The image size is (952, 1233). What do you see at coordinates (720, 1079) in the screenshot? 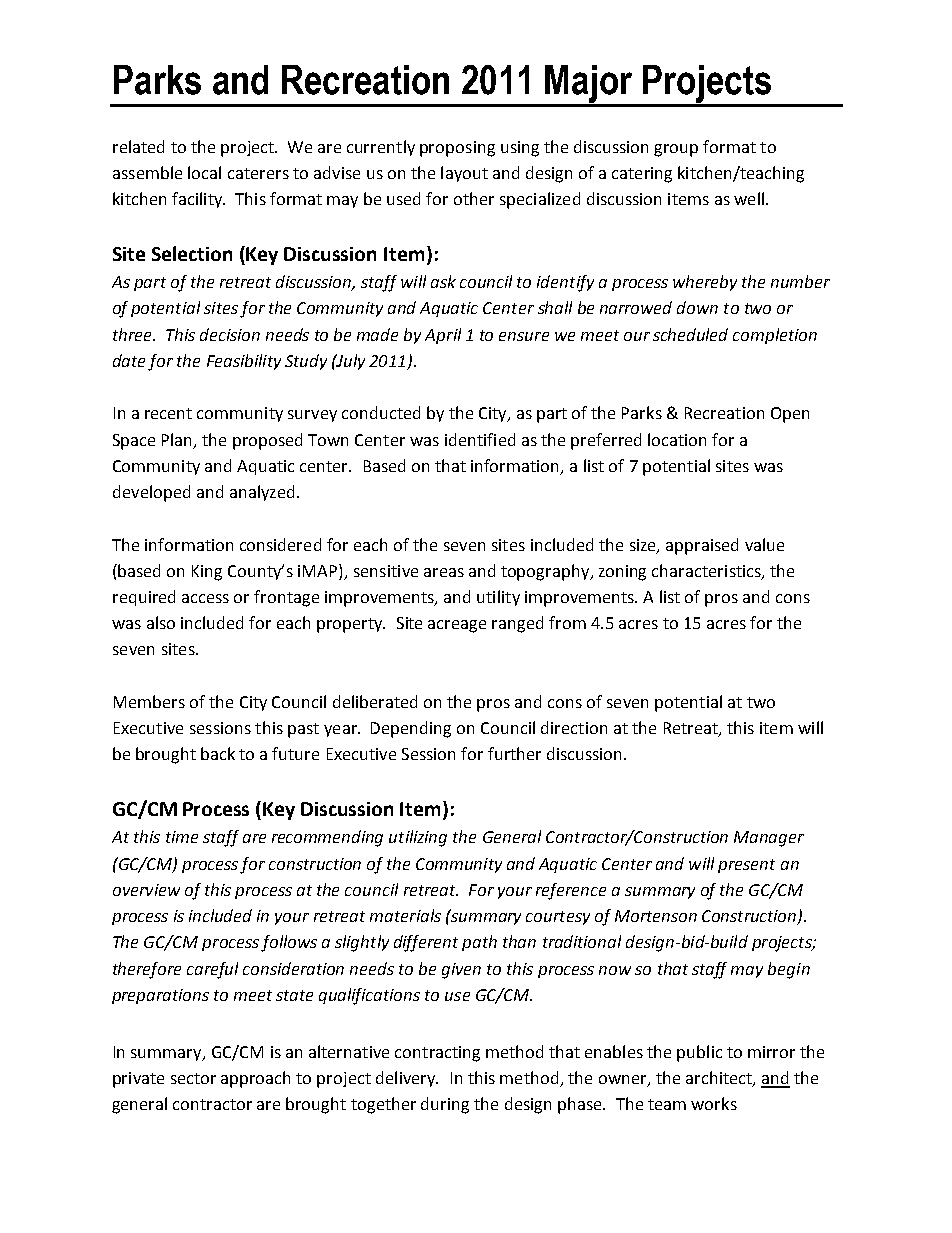
I see `architect` at bounding box center [720, 1079].
